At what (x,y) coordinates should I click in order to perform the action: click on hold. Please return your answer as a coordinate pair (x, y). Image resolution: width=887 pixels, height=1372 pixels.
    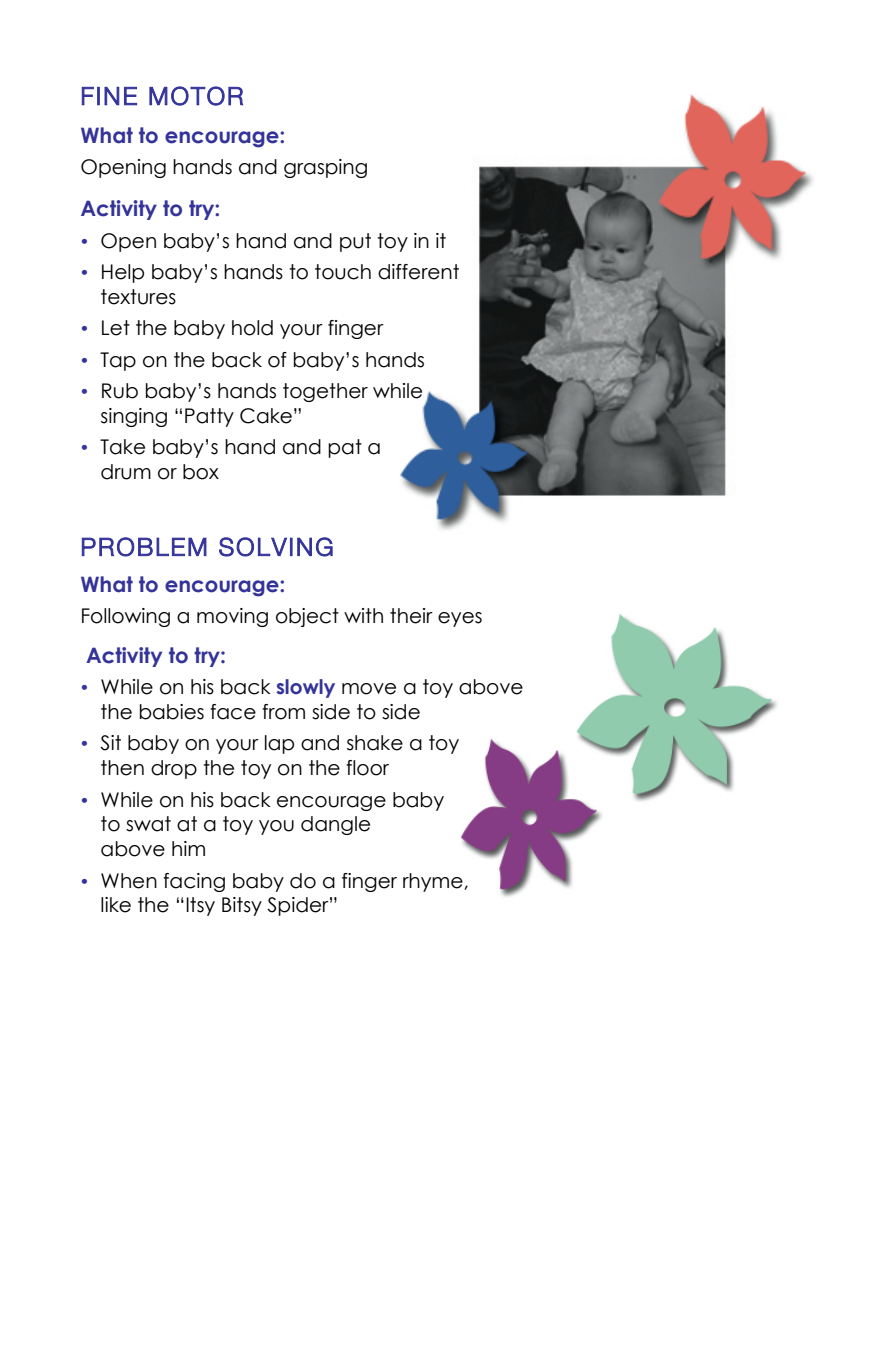
    Looking at the image, I should click on (252, 328).
